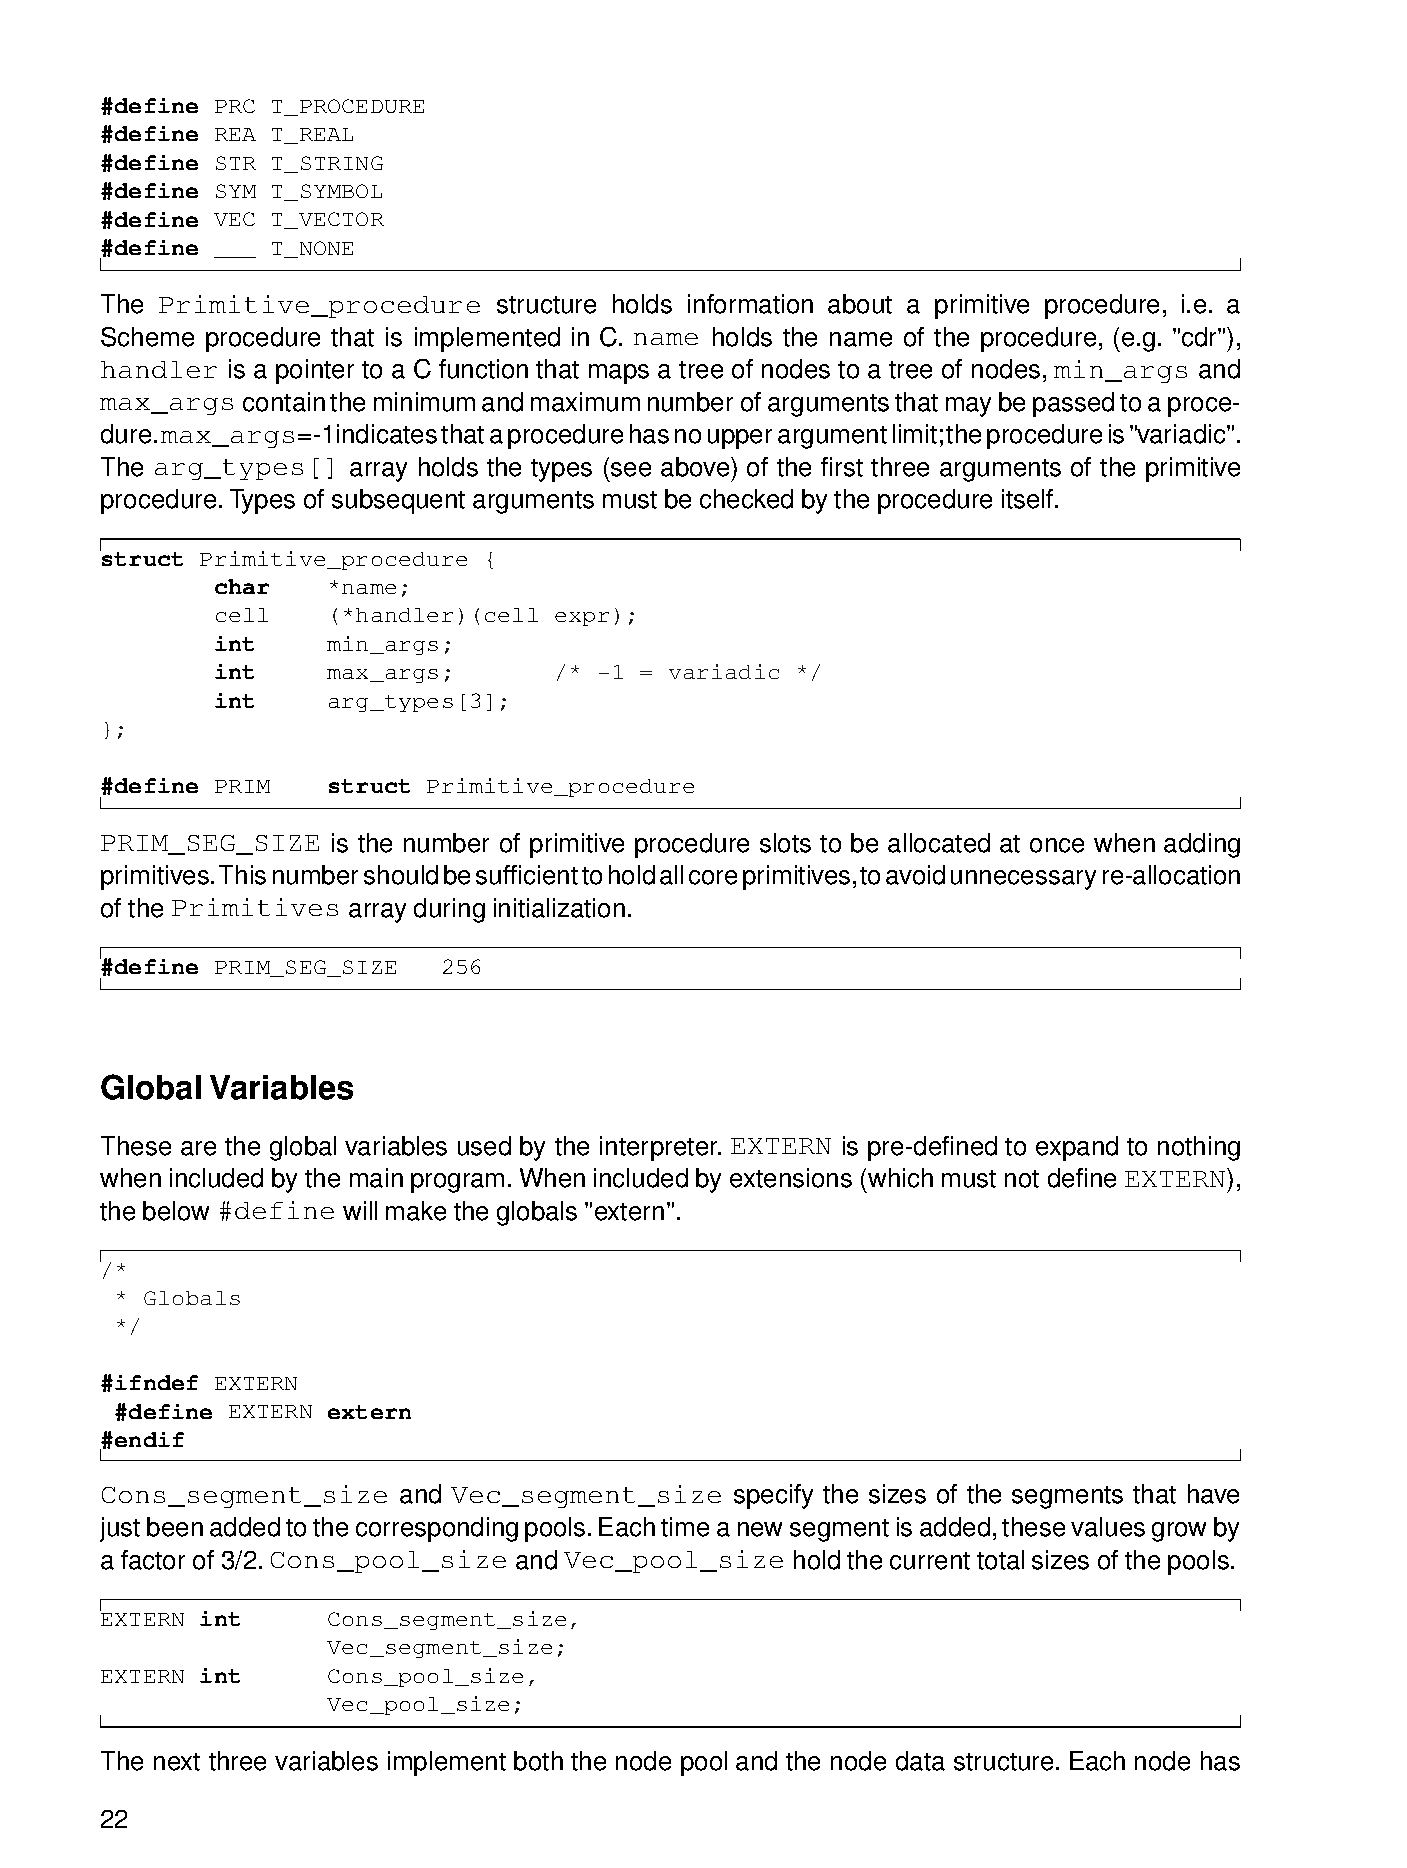 This screenshot has width=1407, height=1868. Describe the element at coordinates (1108, 1527) in the screenshot. I see `values` at that location.
